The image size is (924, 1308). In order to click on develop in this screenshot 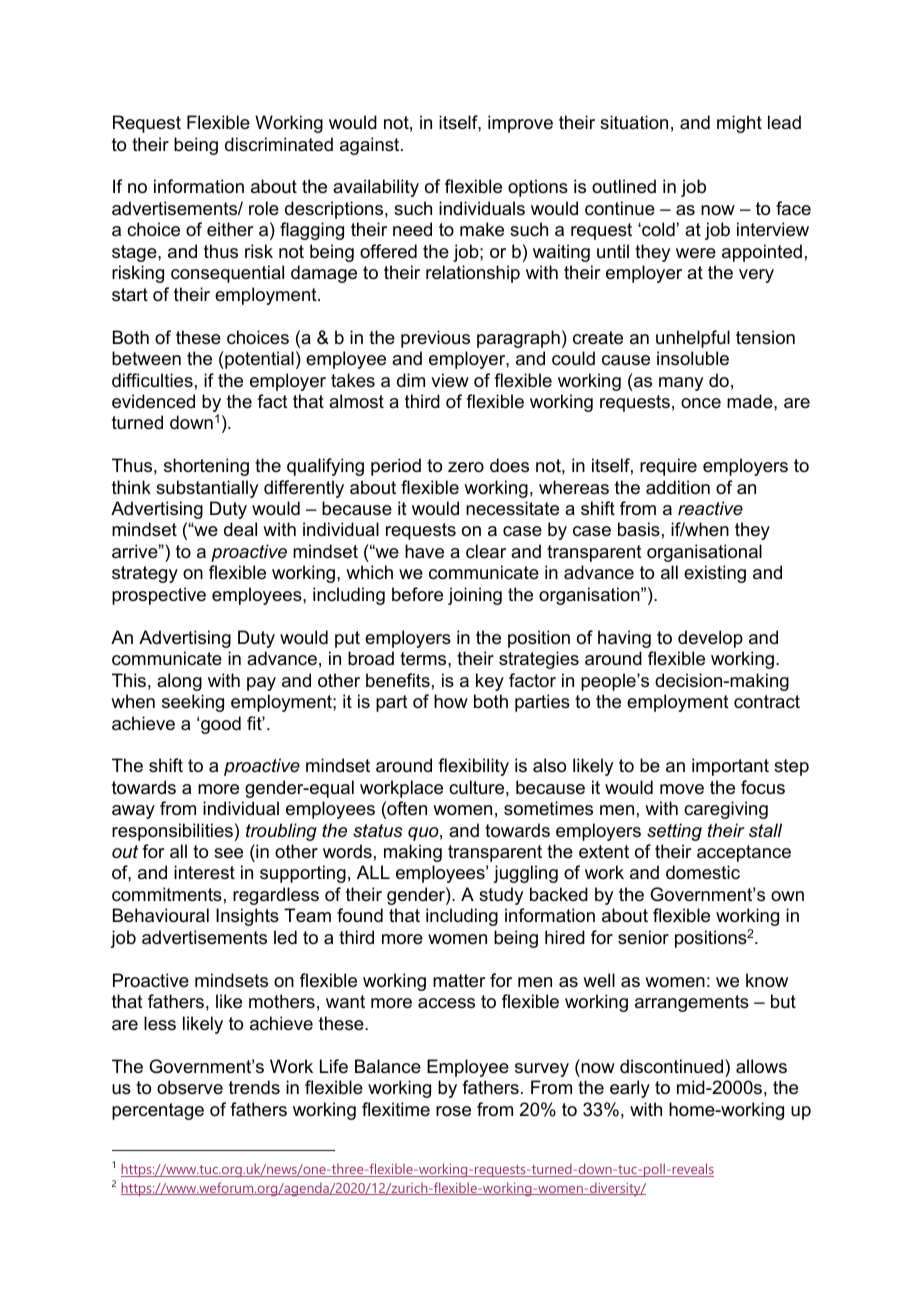, I will do `click(710, 639)`.
